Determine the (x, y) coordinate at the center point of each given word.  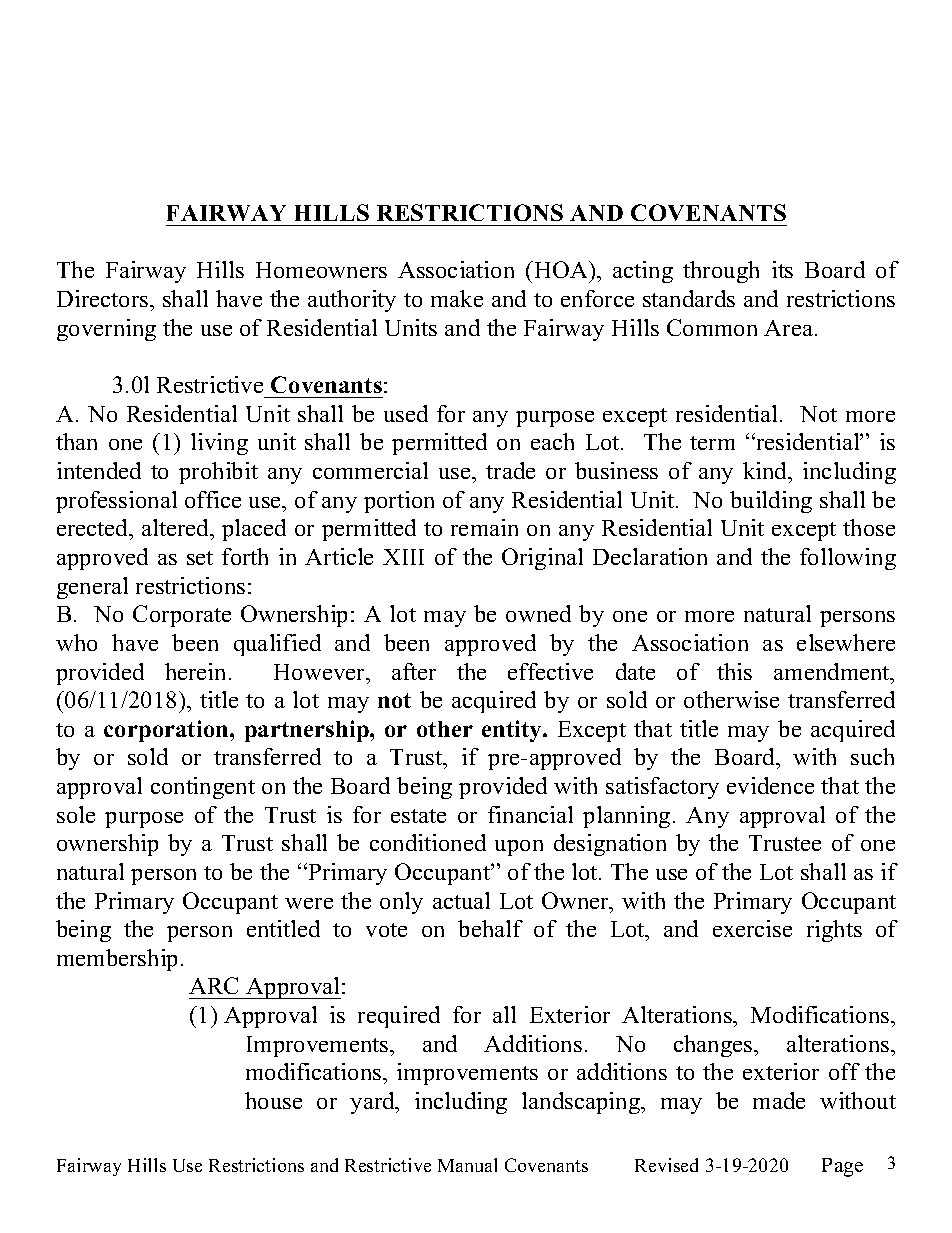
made (779, 1100)
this (734, 671)
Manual (467, 1165)
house (273, 1100)
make (457, 298)
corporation (167, 731)
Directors (104, 298)
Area (790, 328)
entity (513, 731)
